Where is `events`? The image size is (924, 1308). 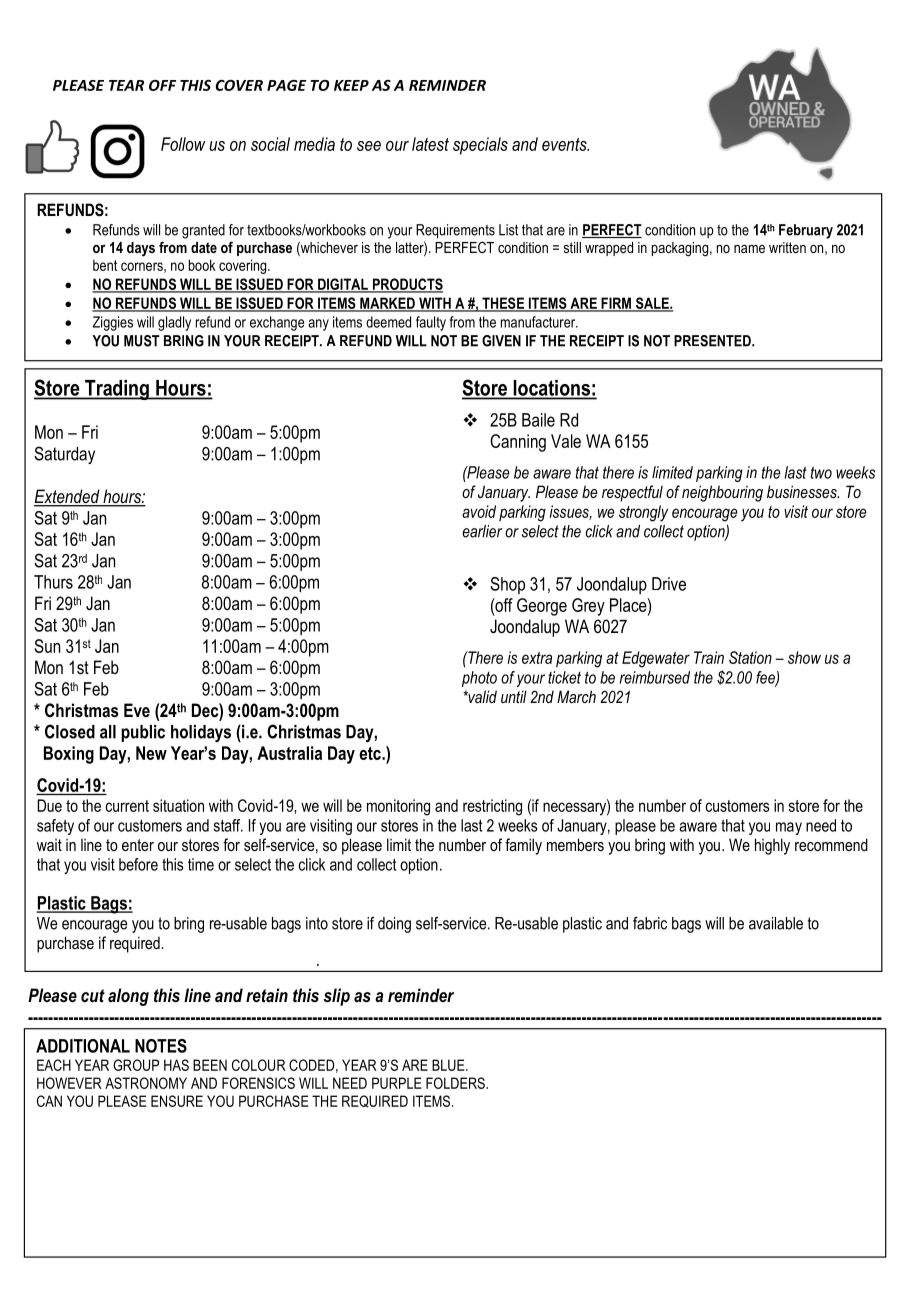 events is located at coordinates (565, 144).
